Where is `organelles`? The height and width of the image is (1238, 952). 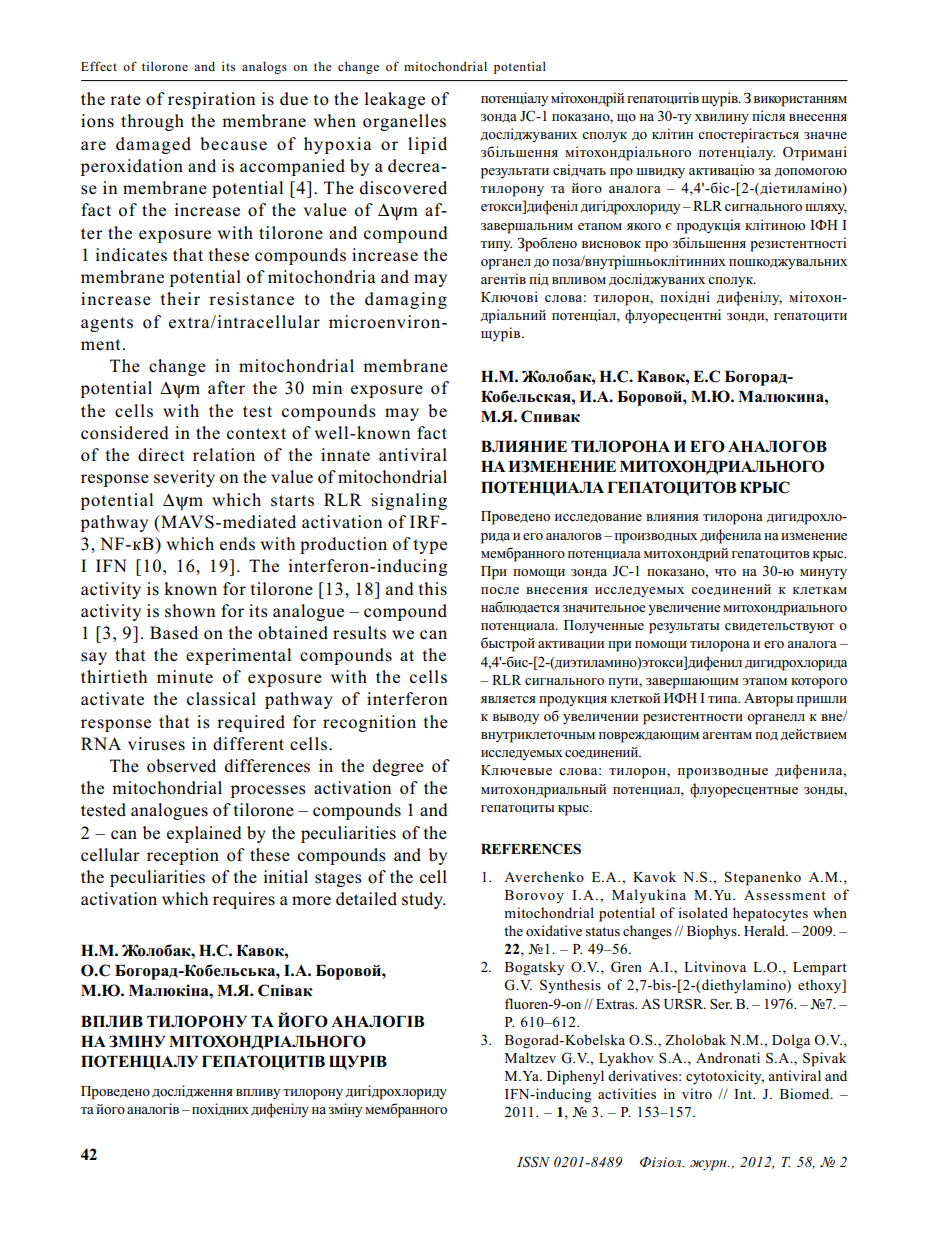
organelles is located at coordinates (404, 122).
